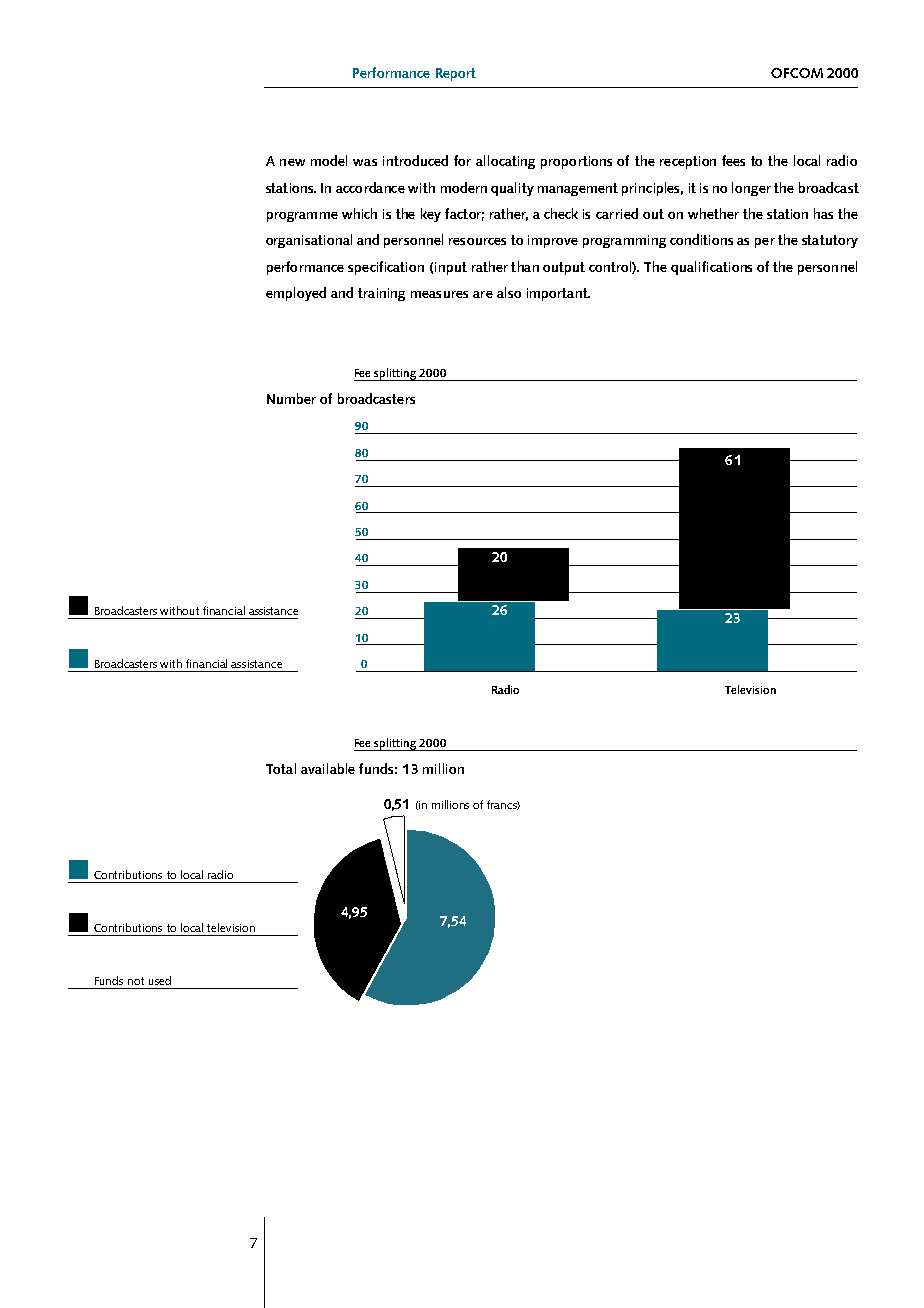  Describe the element at coordinates (296, 294) in the screenshot. I see `employed` at that location.
